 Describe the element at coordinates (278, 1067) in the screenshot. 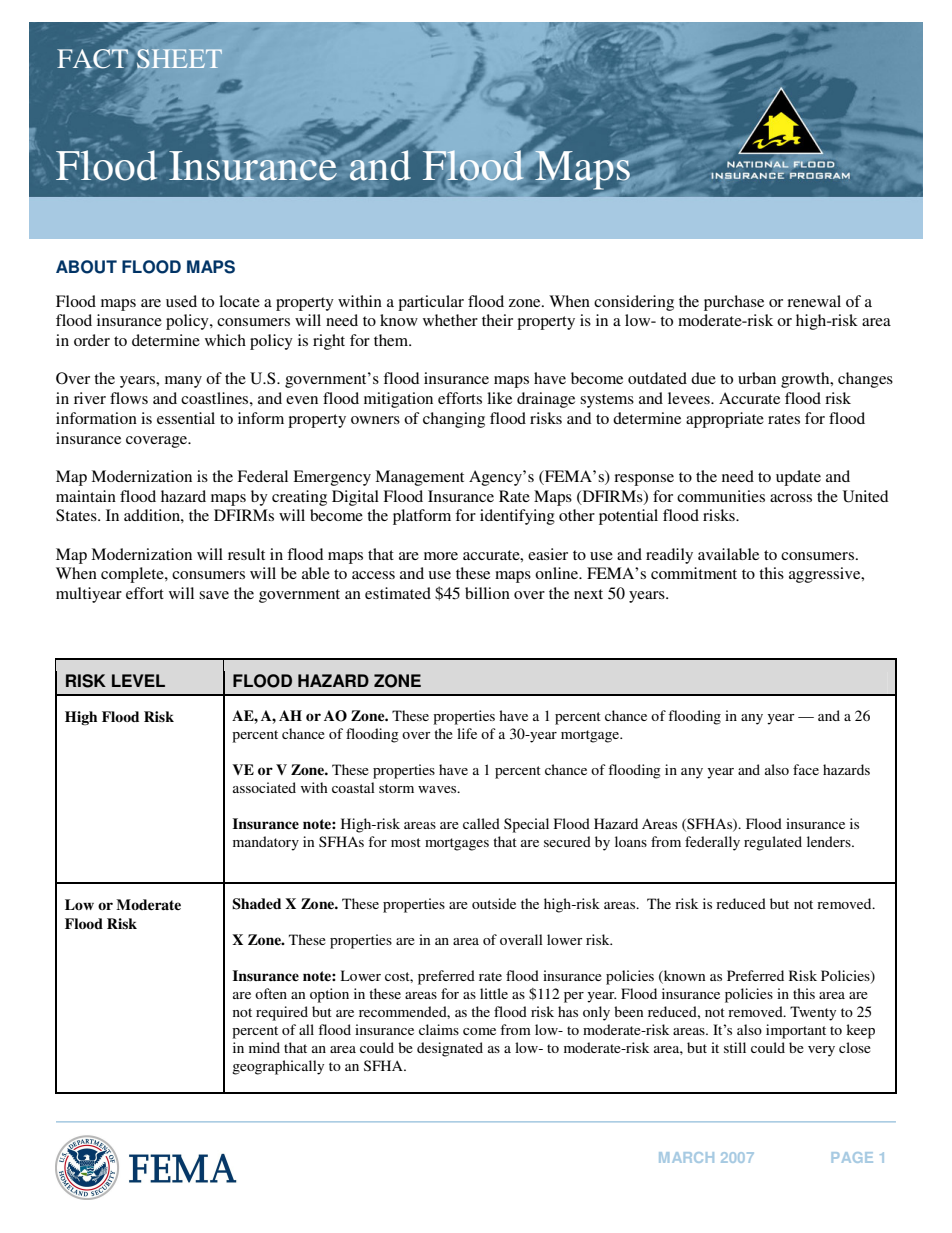

I see `geographically` at that location.
